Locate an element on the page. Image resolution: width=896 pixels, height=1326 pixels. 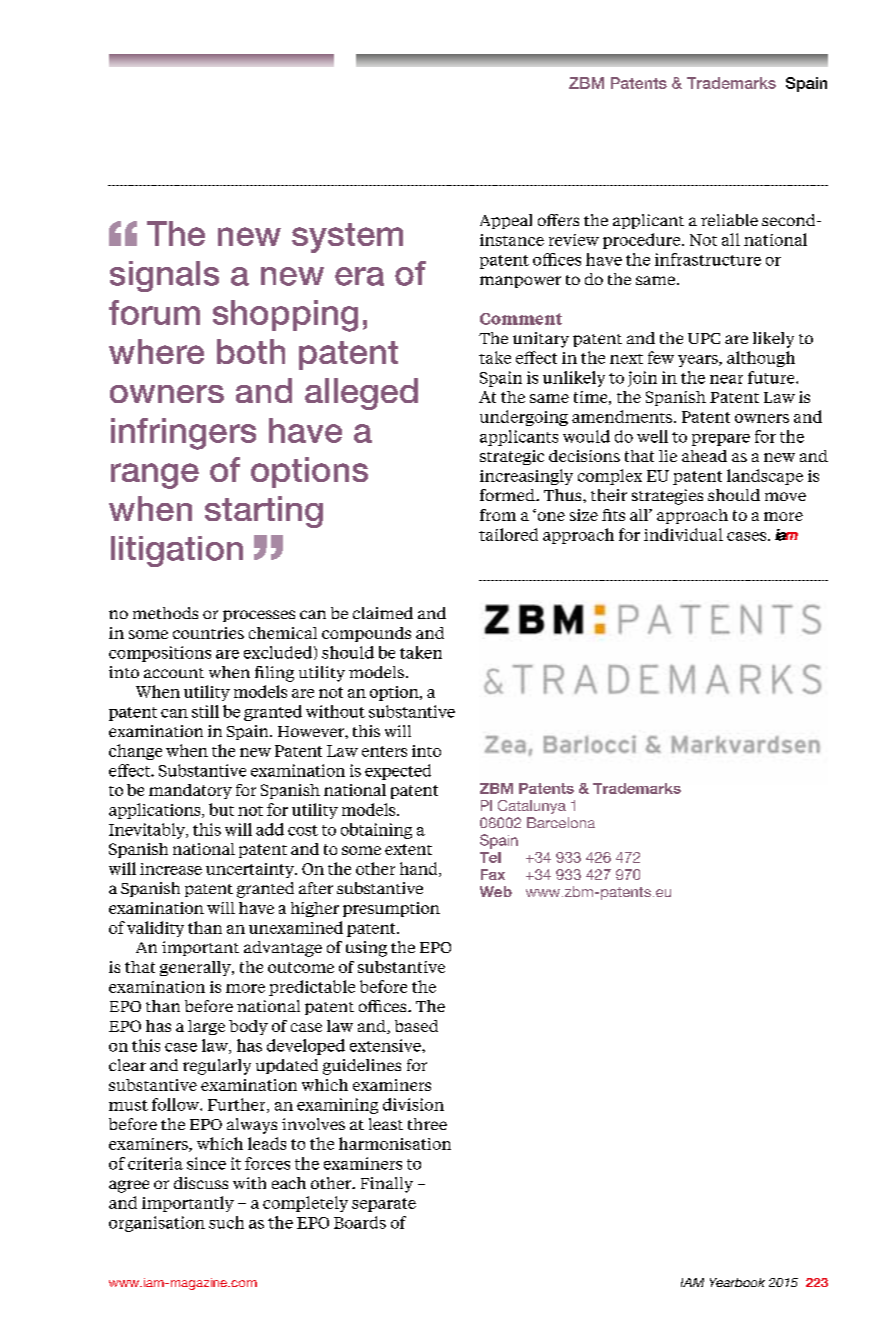
separate is located at coordinates (384, 1205).
